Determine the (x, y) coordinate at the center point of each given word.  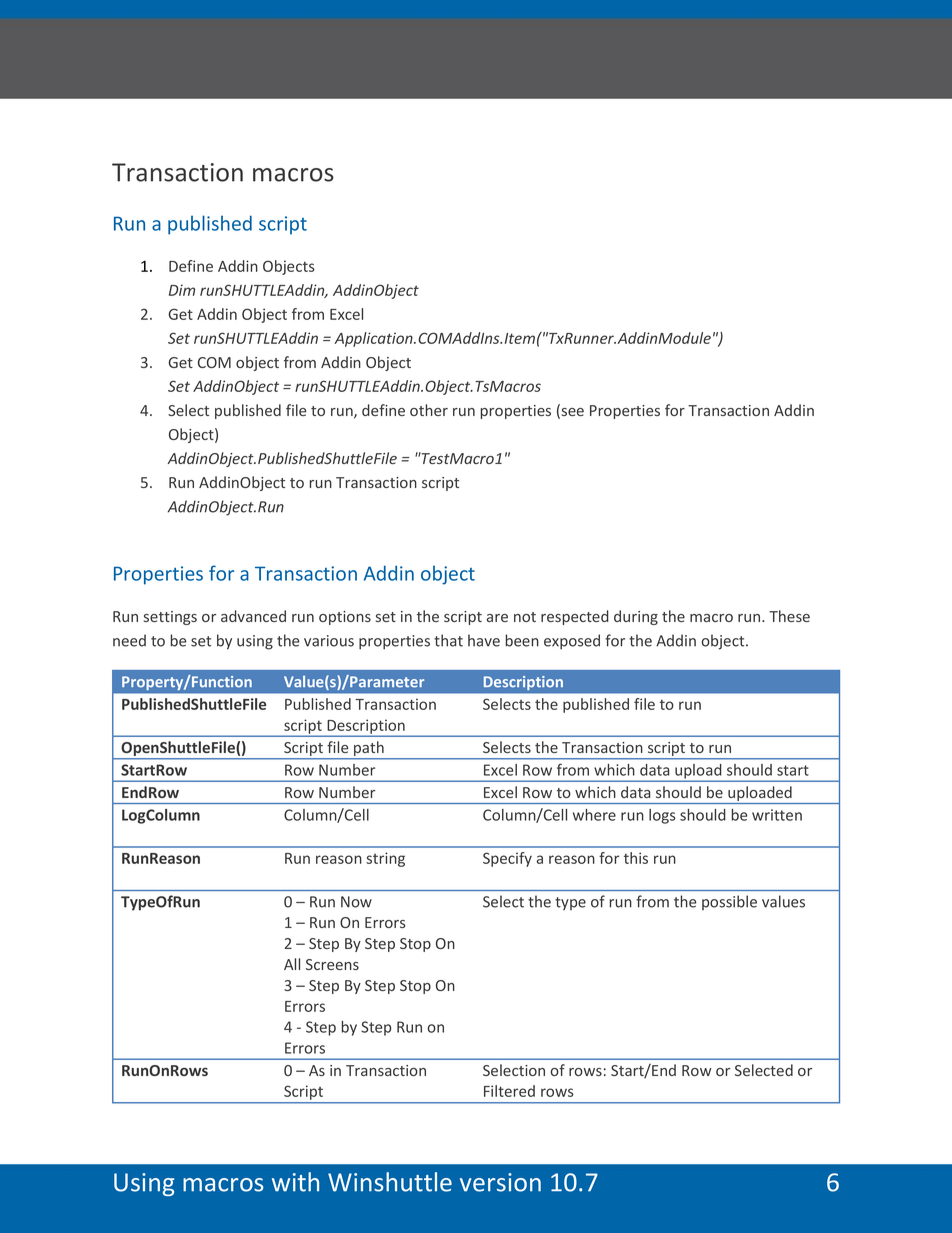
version (500, 1182)
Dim (182, 290)
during (636, 617)
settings (170, 618)
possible (729, 902)
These (789, 616)
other (429, 410)
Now (356, 902)
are (497, 618)
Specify (507, 859)
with (295, 1182)
